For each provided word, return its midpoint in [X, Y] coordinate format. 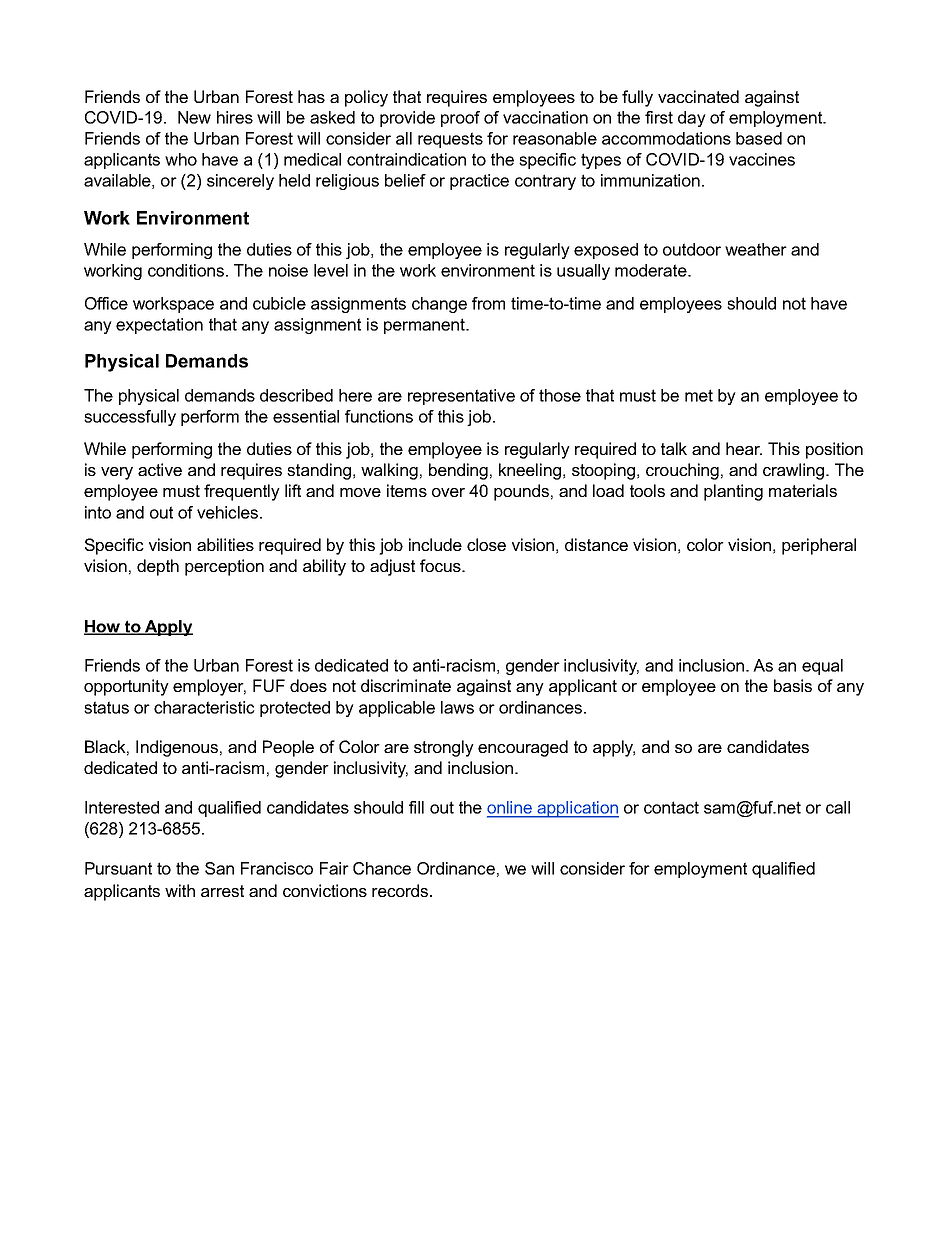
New [194, 117]
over [448, 492]
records [401, 890]
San [219, 868]
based [759, 138]
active [160, 469]
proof [460, 119]
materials [803, 490]
